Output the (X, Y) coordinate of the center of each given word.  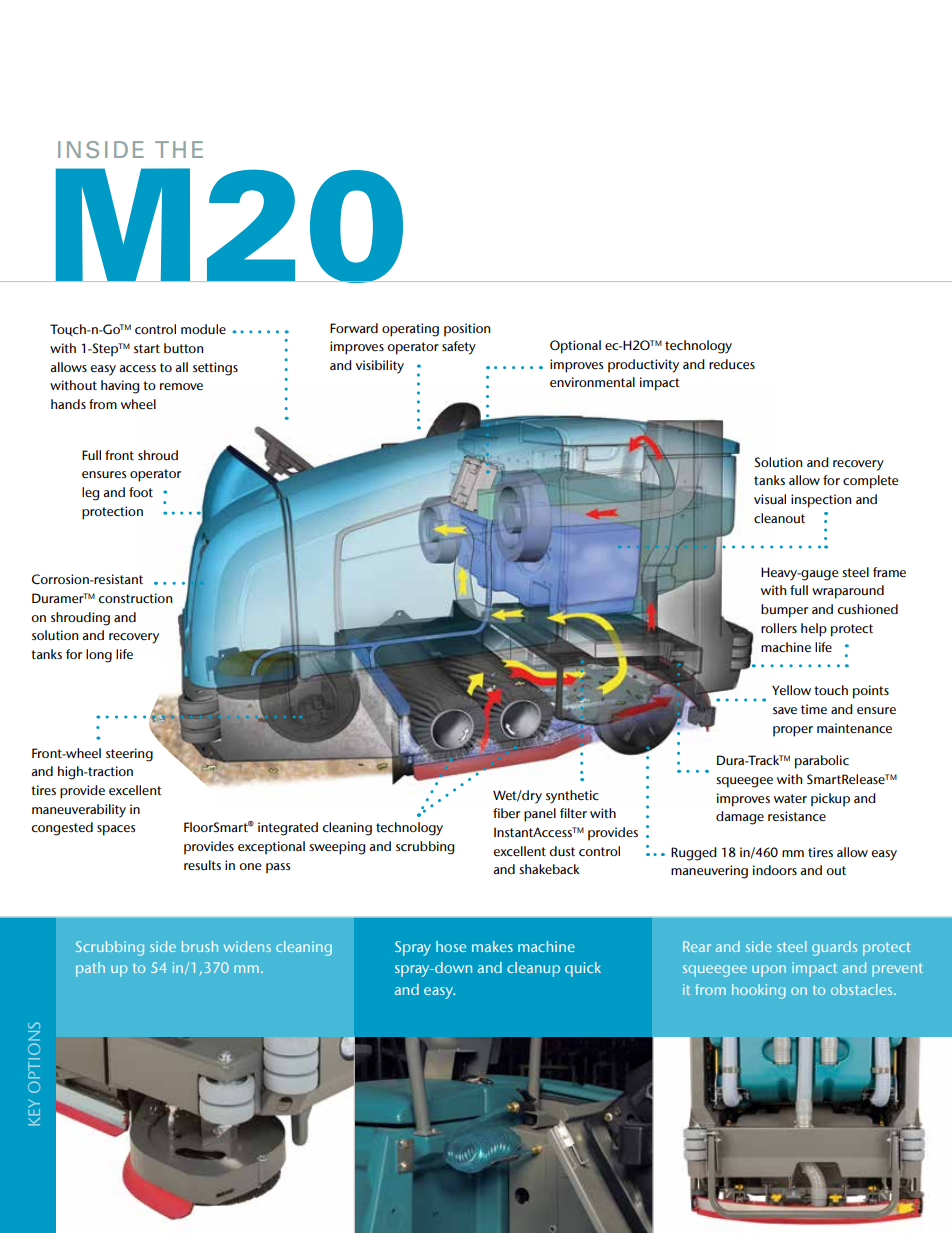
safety (459, 348)
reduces (732, 364)
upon (769, 971)
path (90, 969)
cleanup (533, 969)
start (147, 348)
